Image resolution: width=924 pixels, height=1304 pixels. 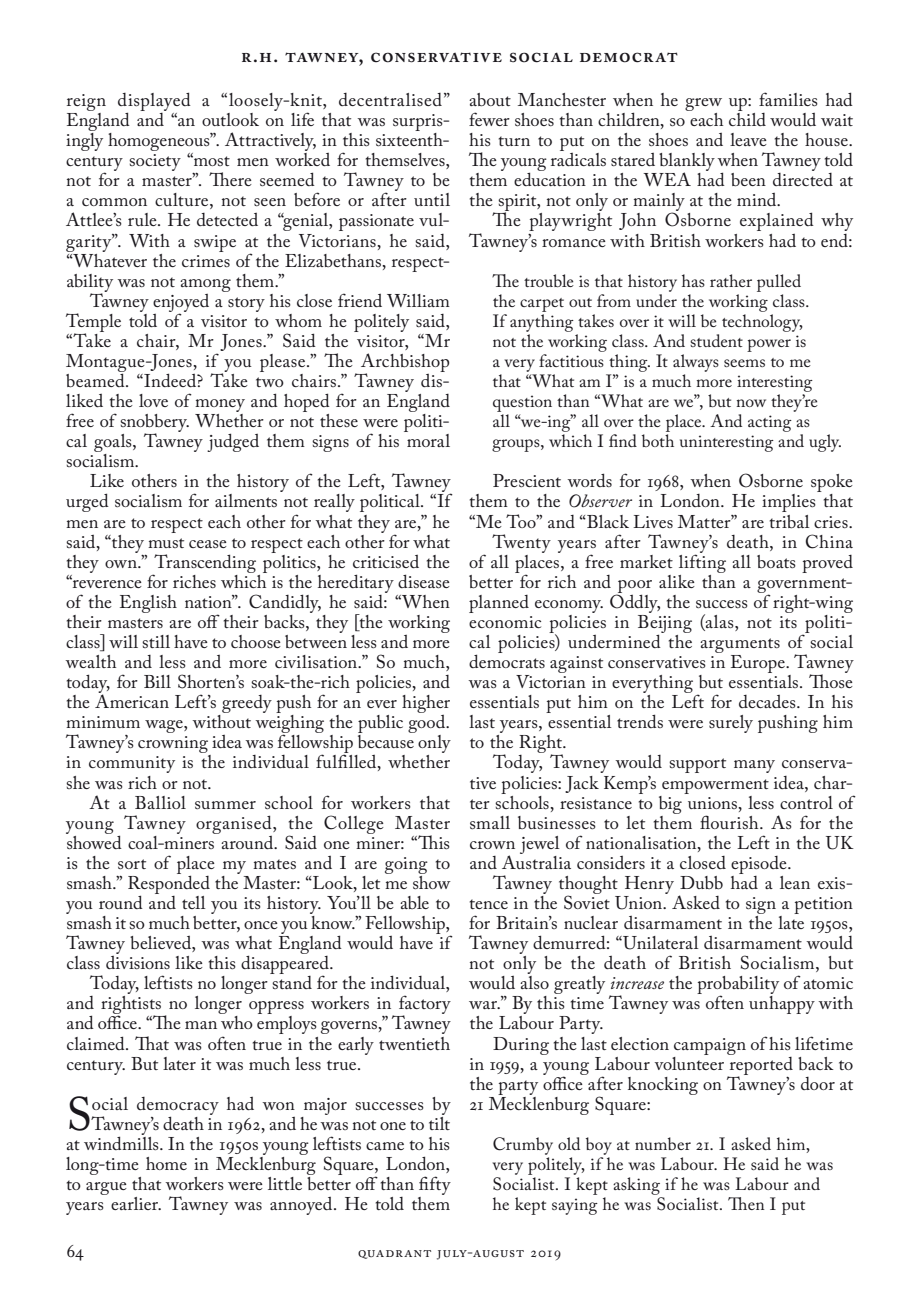 What do you see at coordinates (489, 119) in the screenshot?
I see `fewer` at bounding box center [489, 119].
